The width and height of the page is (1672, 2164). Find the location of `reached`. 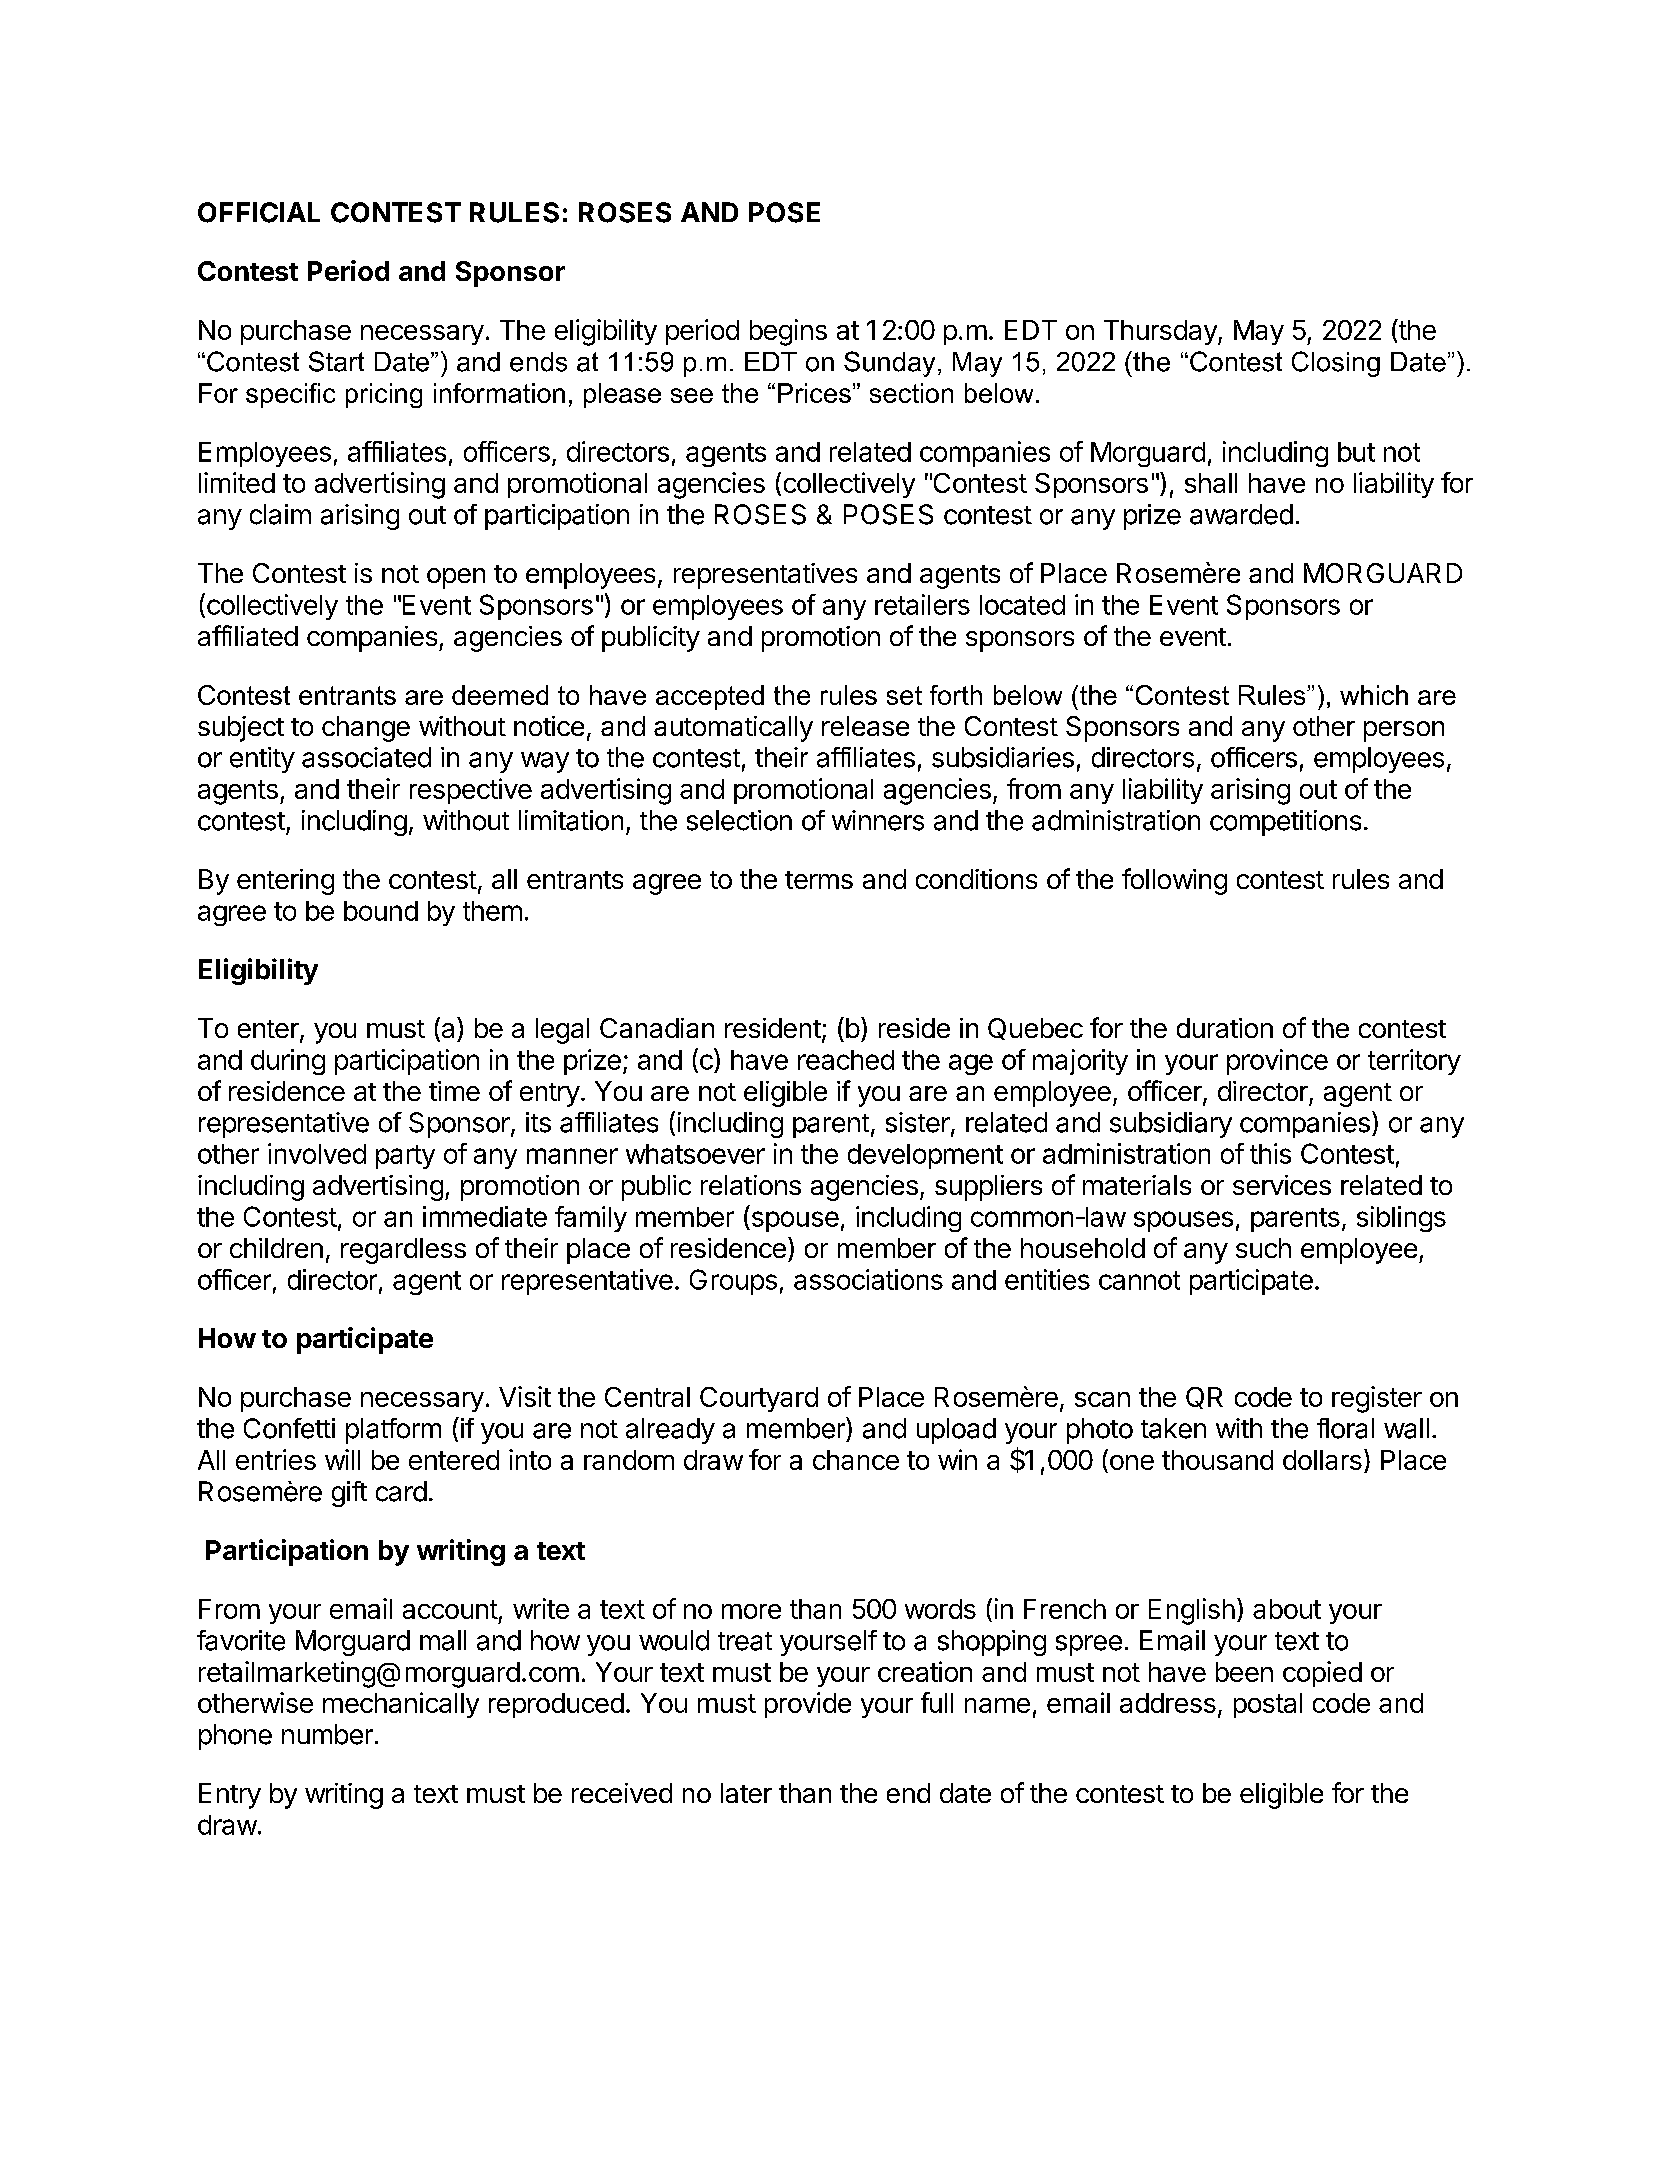

reached is located at coordinates (846, 1060).
